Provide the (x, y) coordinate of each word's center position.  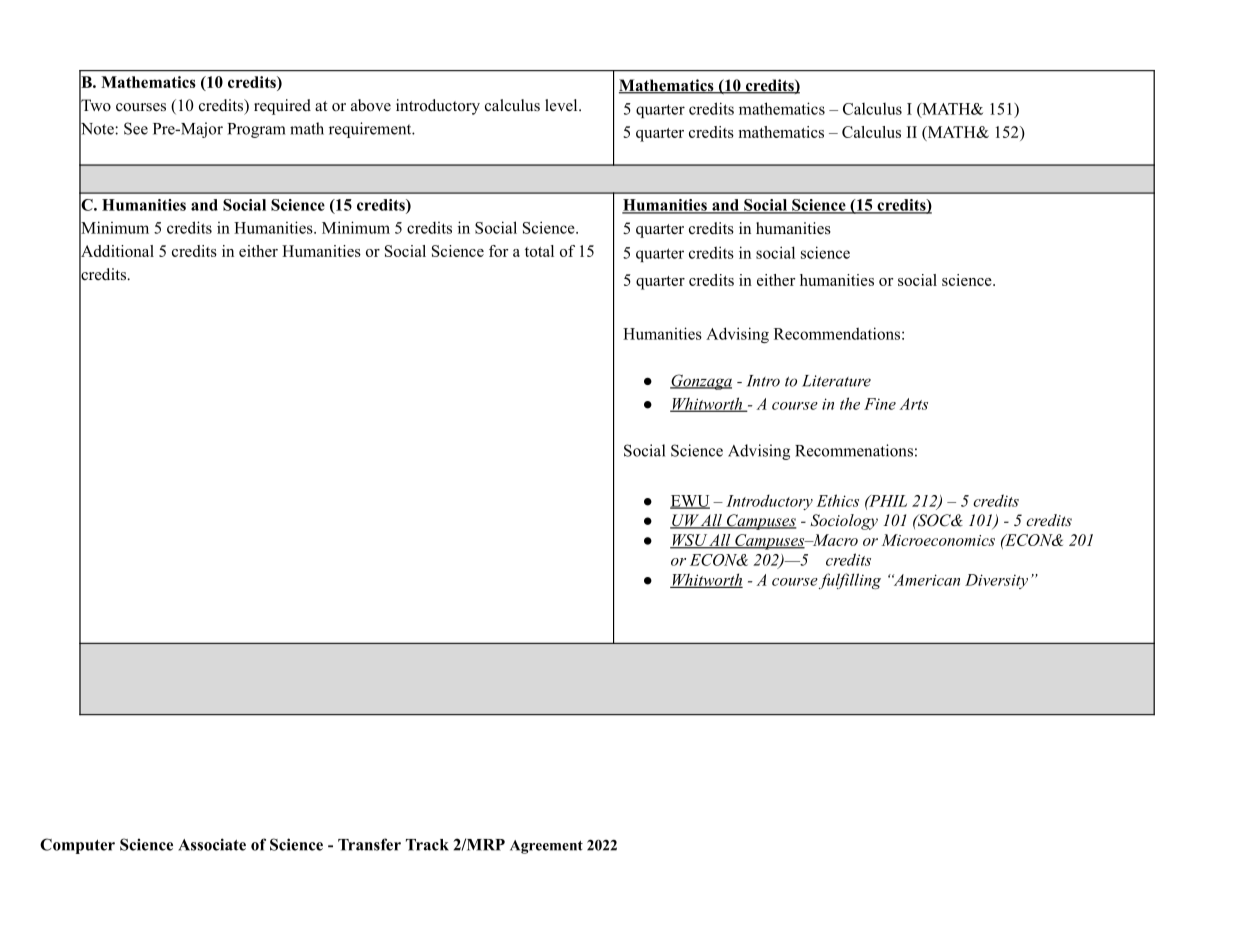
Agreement (546, 847)
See (136, 128)
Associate (212, 844)
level (562, 105)
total (539, 251)
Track (427, 845)
